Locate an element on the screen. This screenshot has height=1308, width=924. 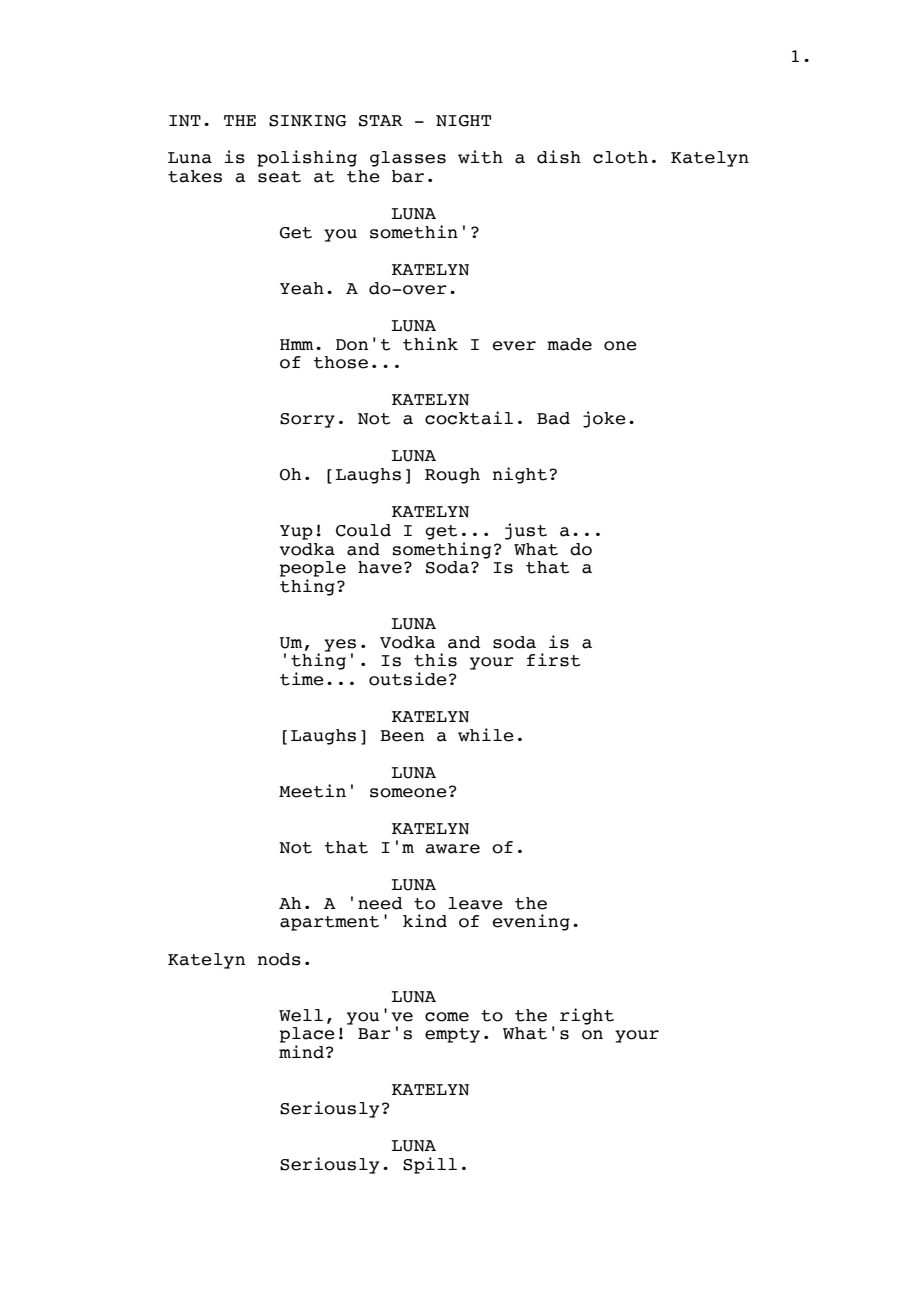
glasses is located at coordinates (408, 159).
